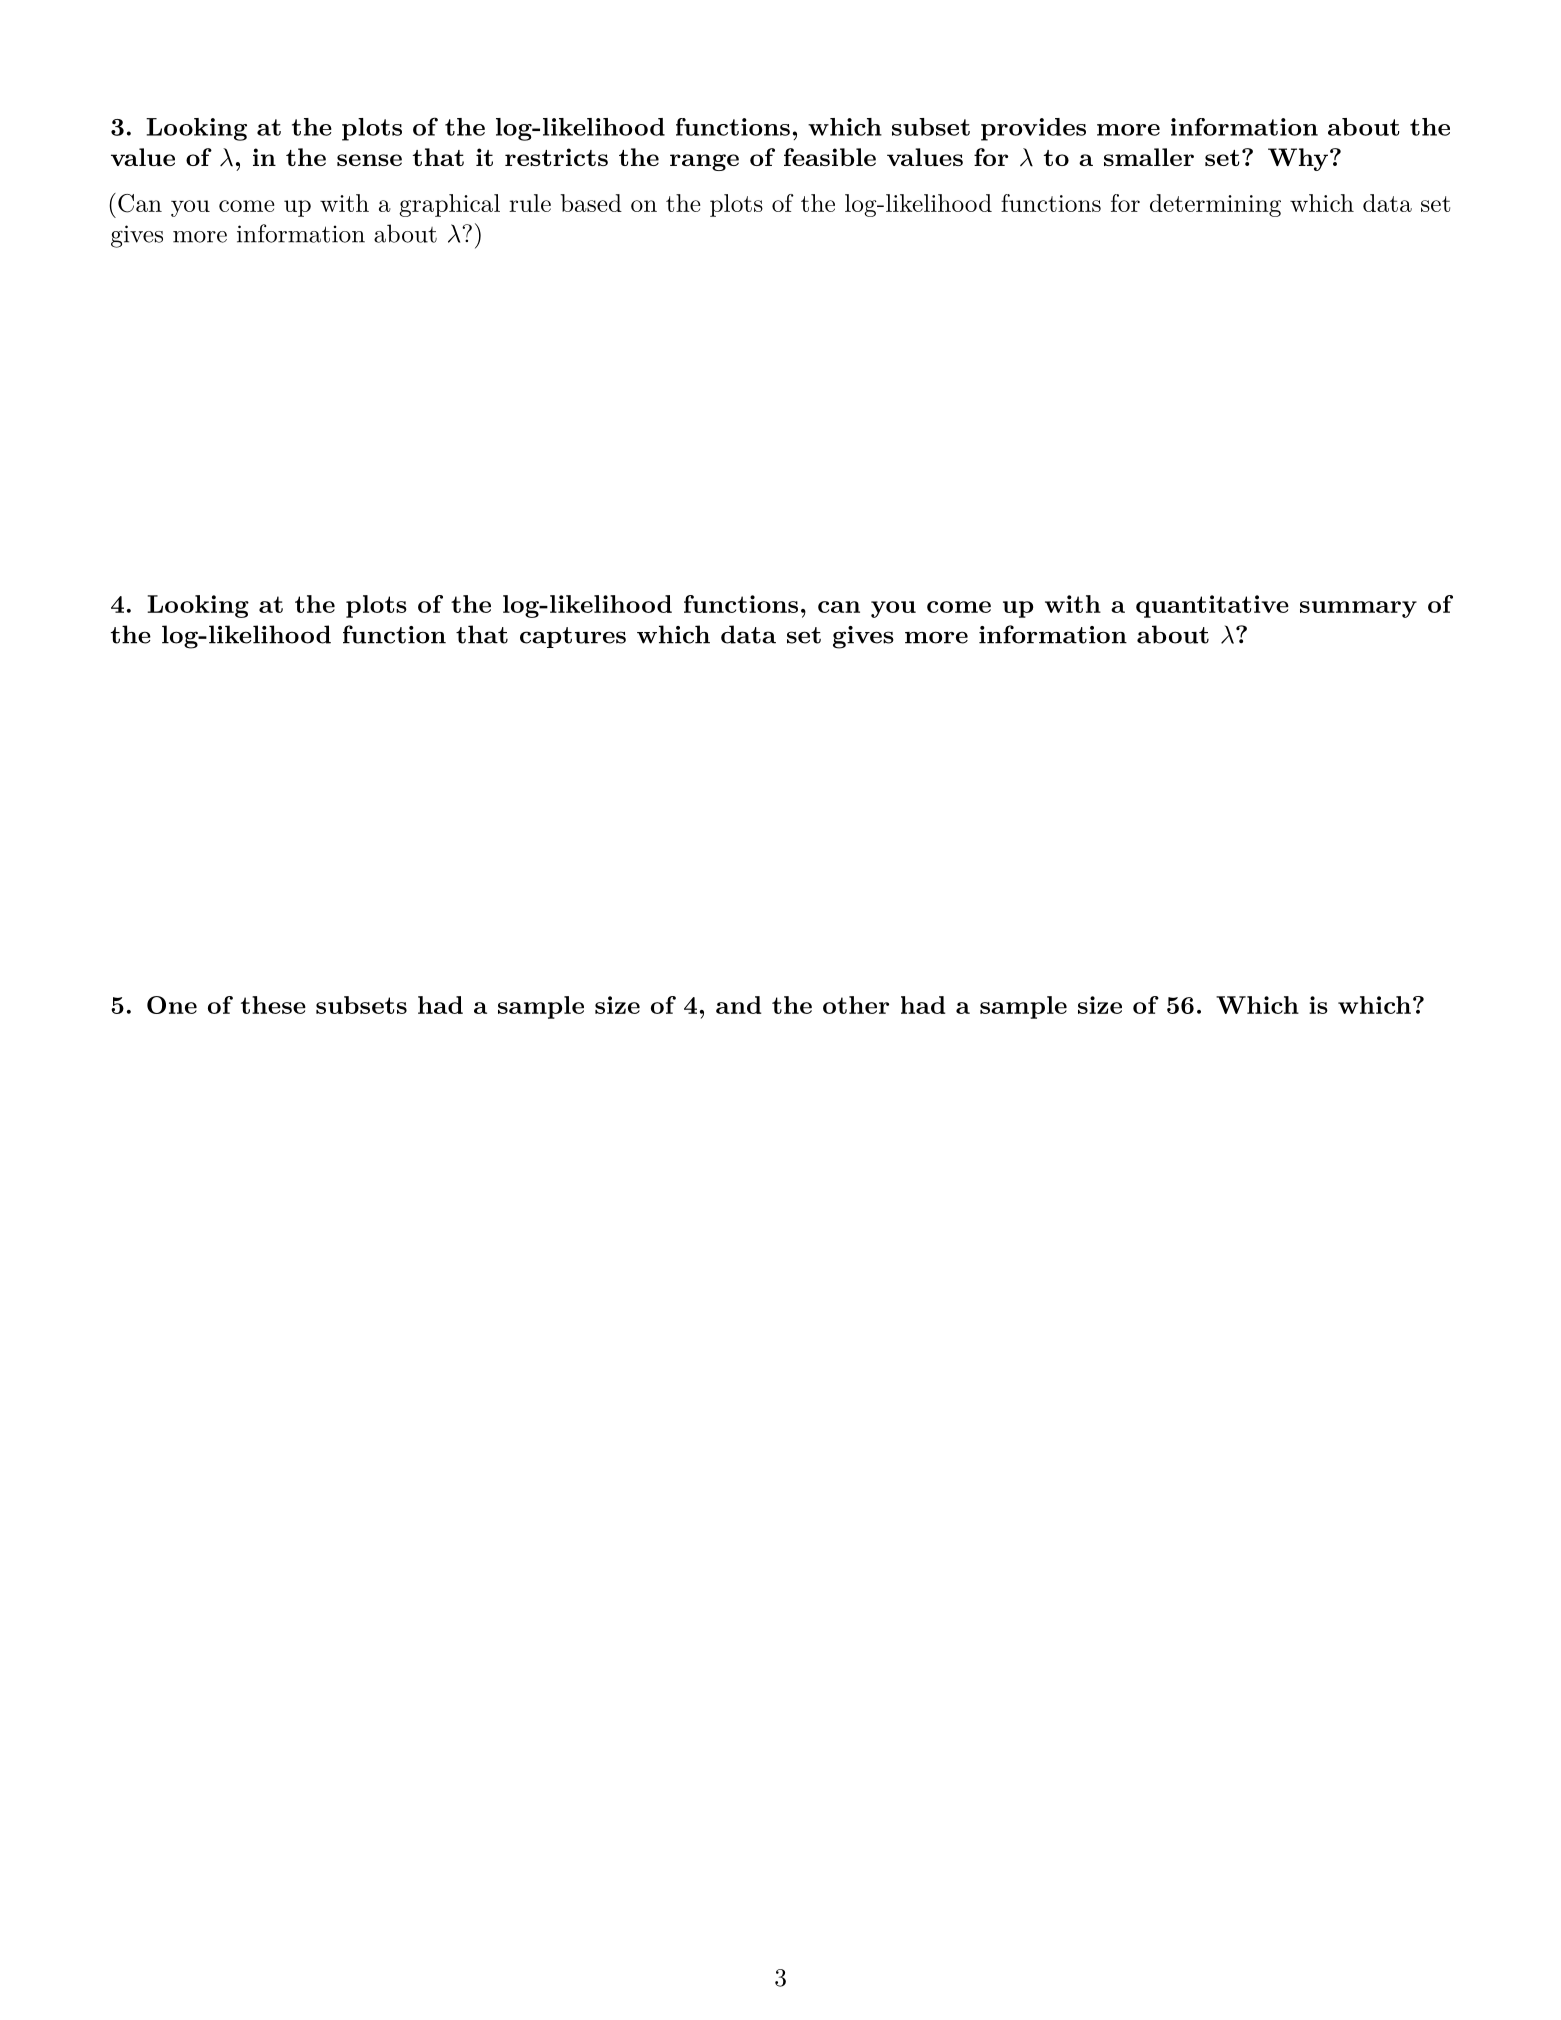 The width and height of the page is (1561, 2020). What do you see at coordinates (1358, 609) in the page?
I see `summary` at bounding box center [1358, 609].
